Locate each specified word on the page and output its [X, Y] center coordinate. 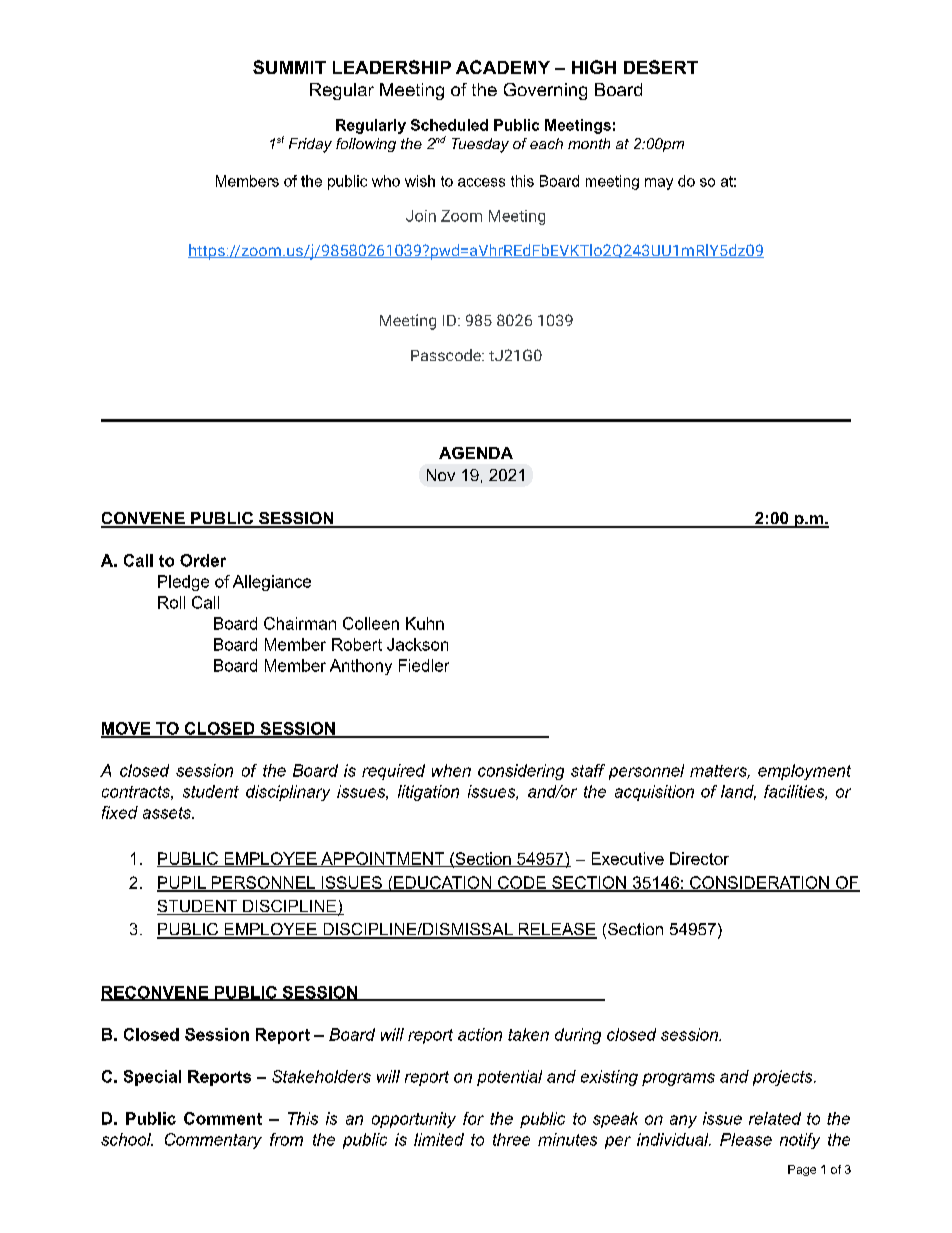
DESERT [661, 67]
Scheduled [449, 125]
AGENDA [476, 453]
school [127, 1139]
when [451, 770]
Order [203, 560]
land [738, 792]
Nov [441, 475]
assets [168, 813]
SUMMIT [289, 67]
